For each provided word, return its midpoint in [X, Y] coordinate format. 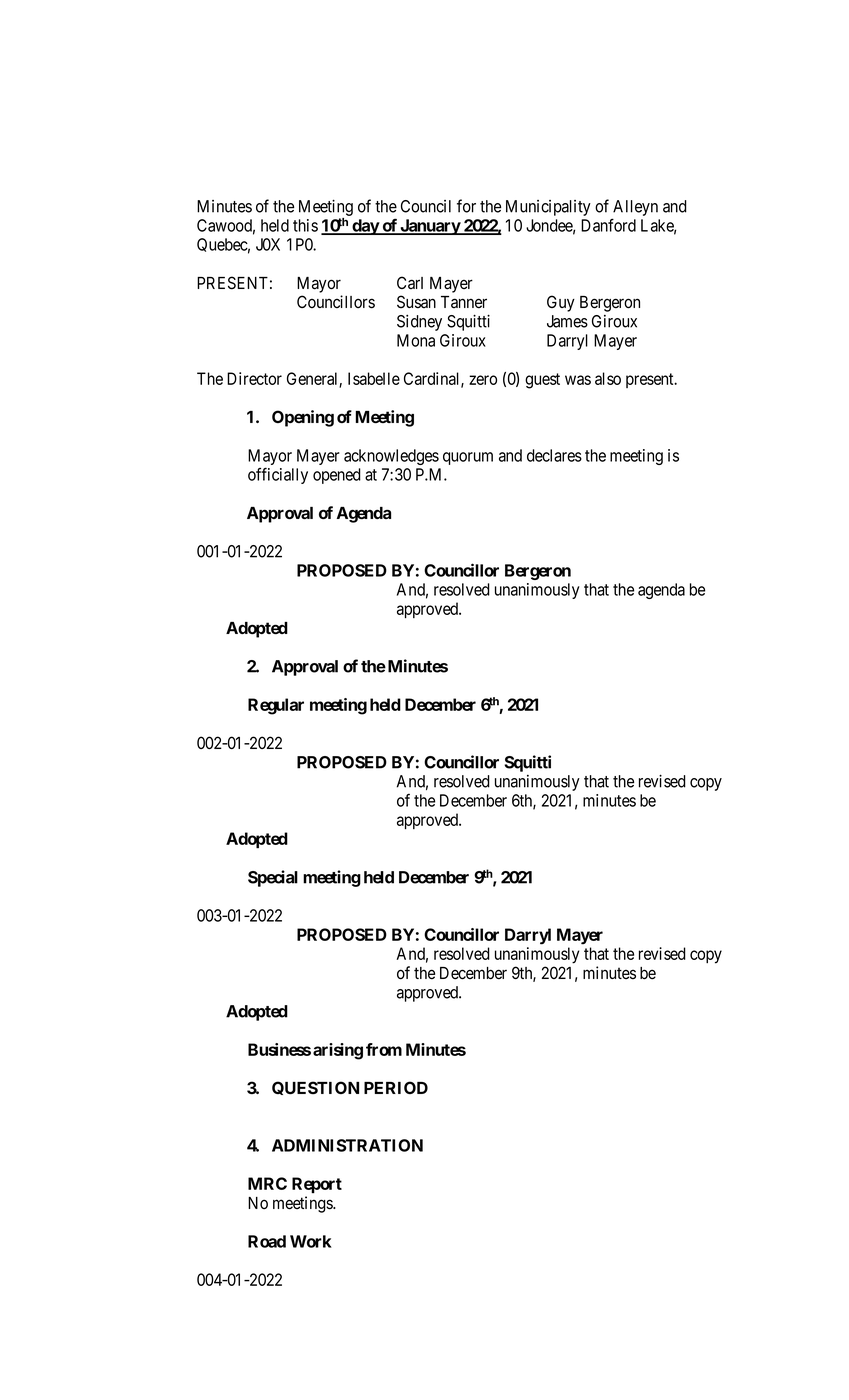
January [430, 227]
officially [278, 475]
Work [311, 1241]
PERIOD [396, 1087]
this [305, 225]
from [384, 1049]
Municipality [548, 208]
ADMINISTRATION [347, 1145]
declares [554, 455]
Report [317, 1185]
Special [273, 878]
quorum [468, 458]
